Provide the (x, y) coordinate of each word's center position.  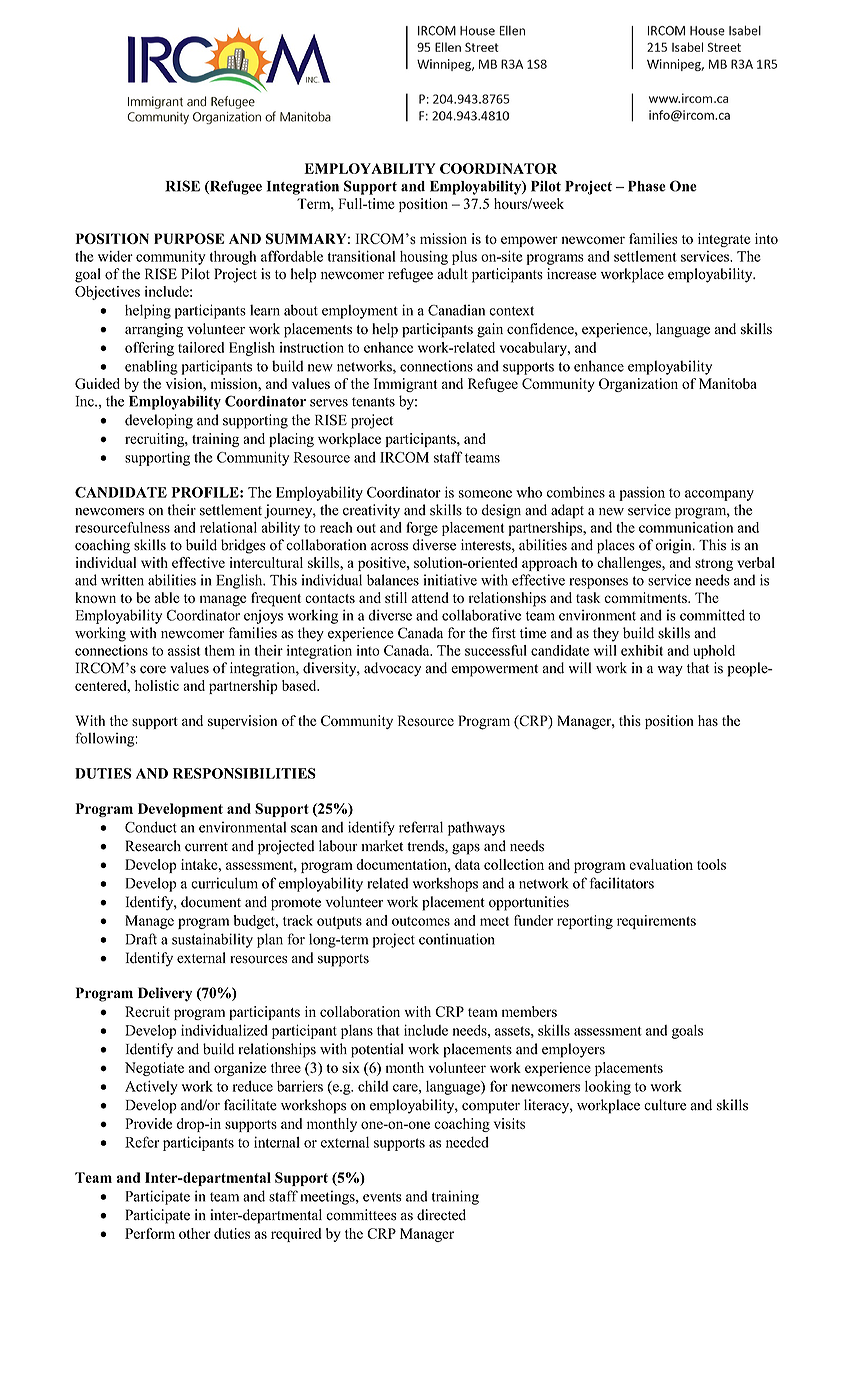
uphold (714, 652)
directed (441, 1215)
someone (485, 494)
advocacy (392, 669)
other (195, 1233)
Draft (141, 939)
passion (642, 493)
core (153, 670)
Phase (647, 186)
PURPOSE (189, 238)
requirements (656, 922)
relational (228, 527)
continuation (457, 939)
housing (424, 258)
